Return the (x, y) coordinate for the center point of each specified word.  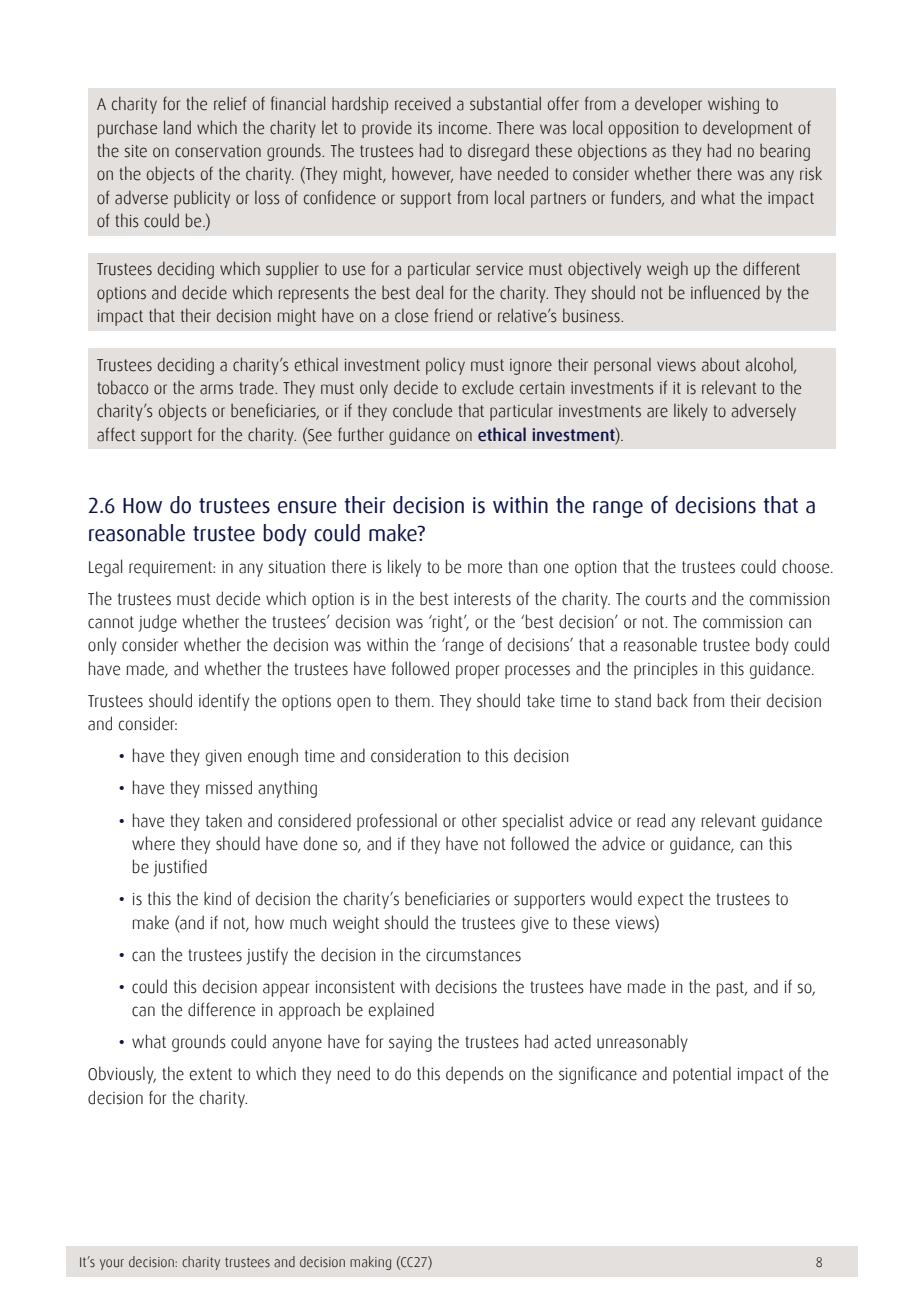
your (112, 1264)
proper (477, 672)
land (177, 127)
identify (224, 702)
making (370, 1263)
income (464, 128)
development (748, 129)
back (673, 700)
